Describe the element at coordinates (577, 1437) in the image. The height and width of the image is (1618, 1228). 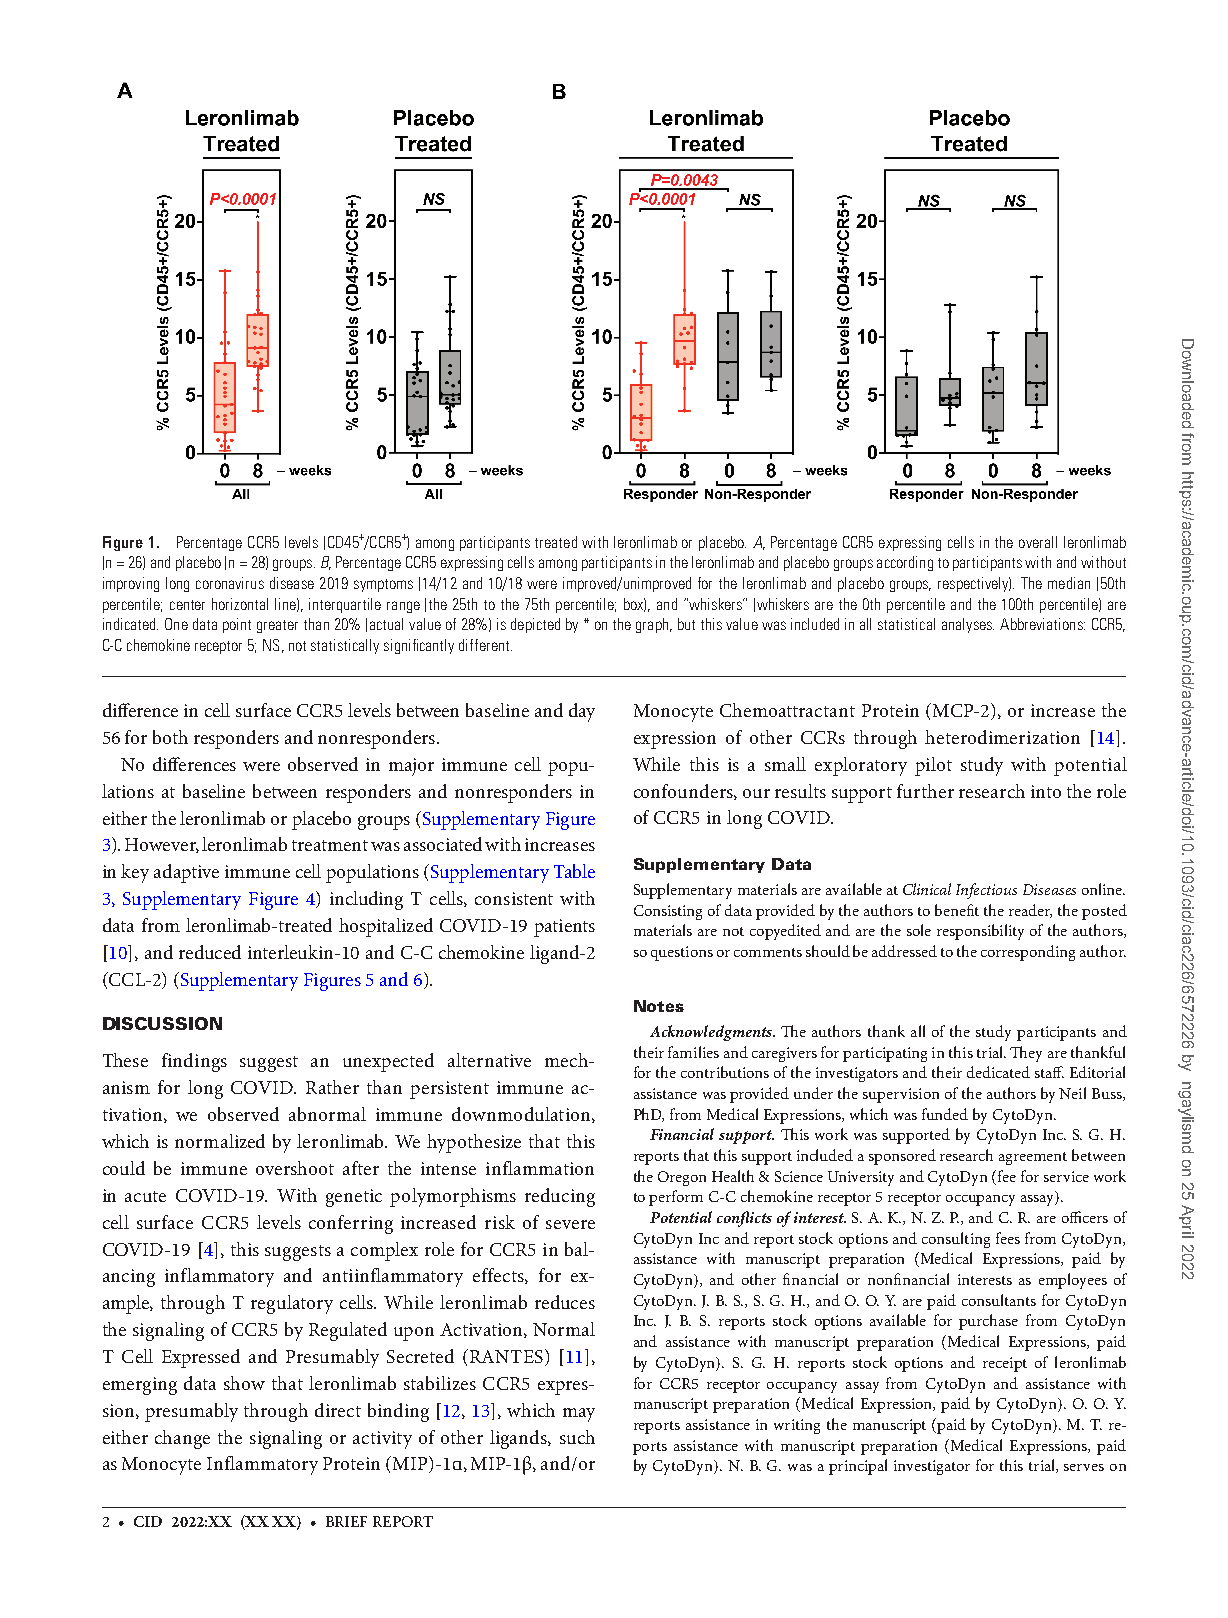
I see `such` at that location.
